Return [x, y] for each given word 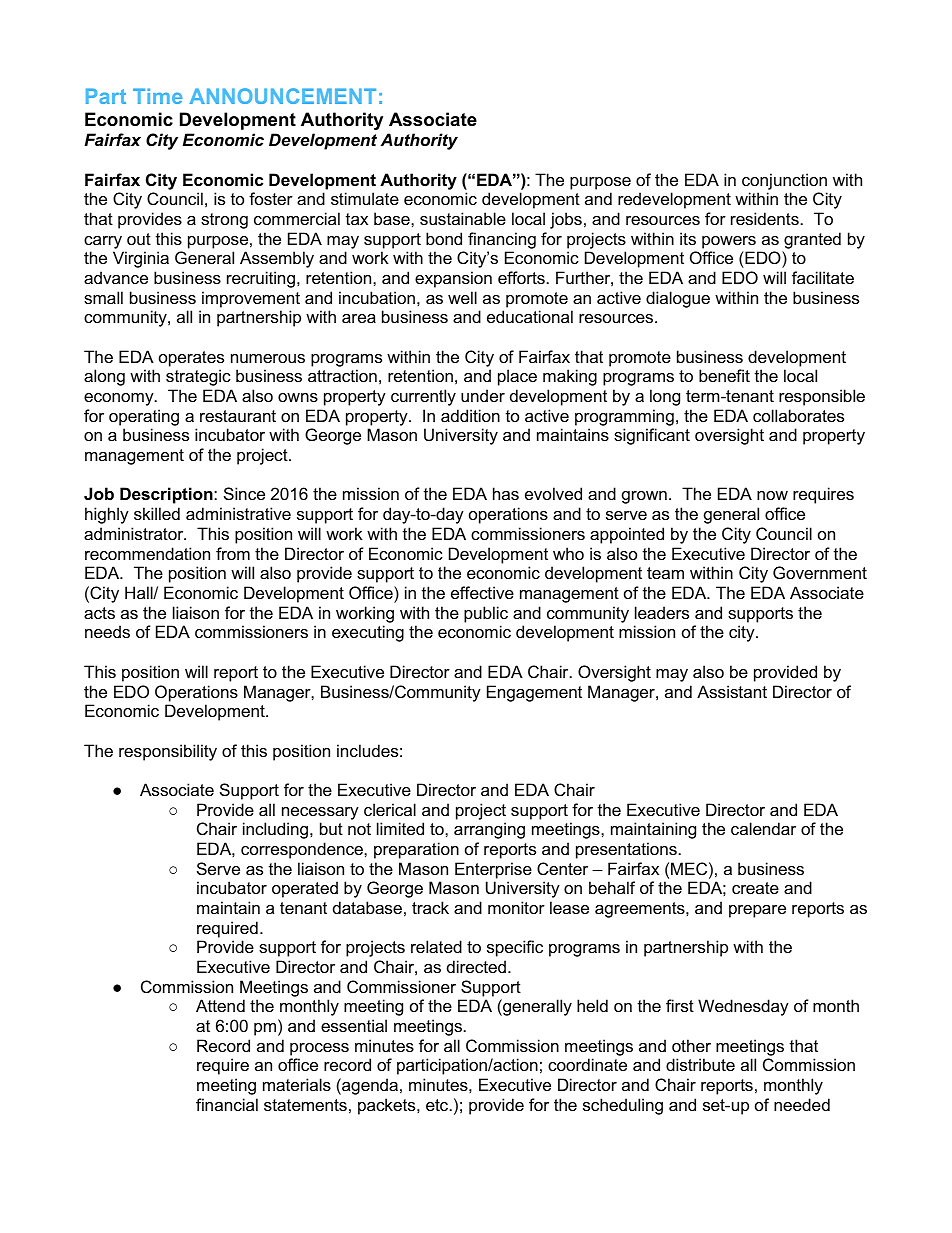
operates [191, 359]
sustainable [463, 218]
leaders [662, 612]
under [483, 395]
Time [157, 96]
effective [482, 592]
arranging [489, 830]
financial [227, 1104]
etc [438, 1105]
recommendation [147, 553]
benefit [724, 375]
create [755, 888]
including [277, 830]
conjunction [784, 181]
